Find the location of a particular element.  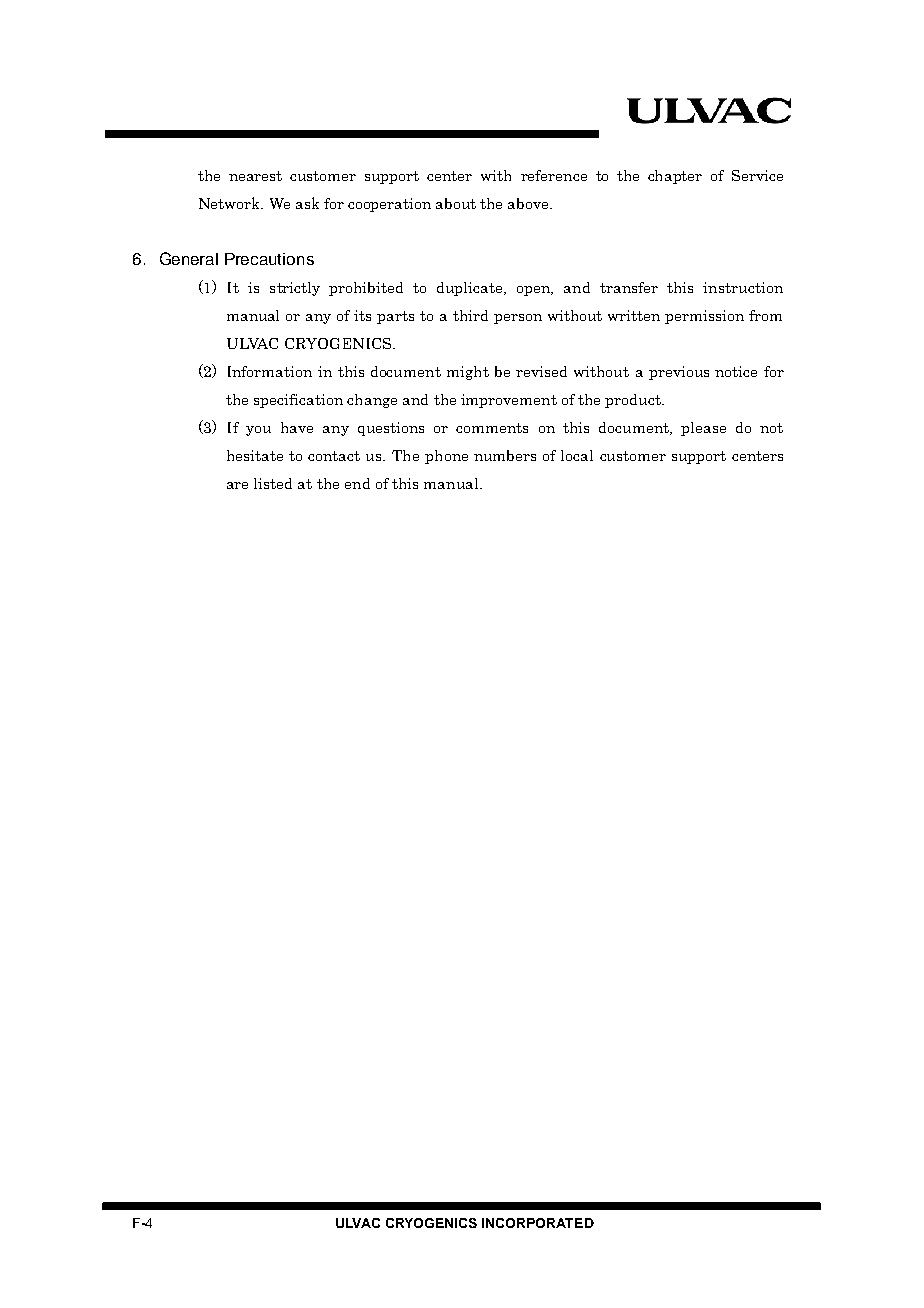

local is located at coordinates (577, 455).
